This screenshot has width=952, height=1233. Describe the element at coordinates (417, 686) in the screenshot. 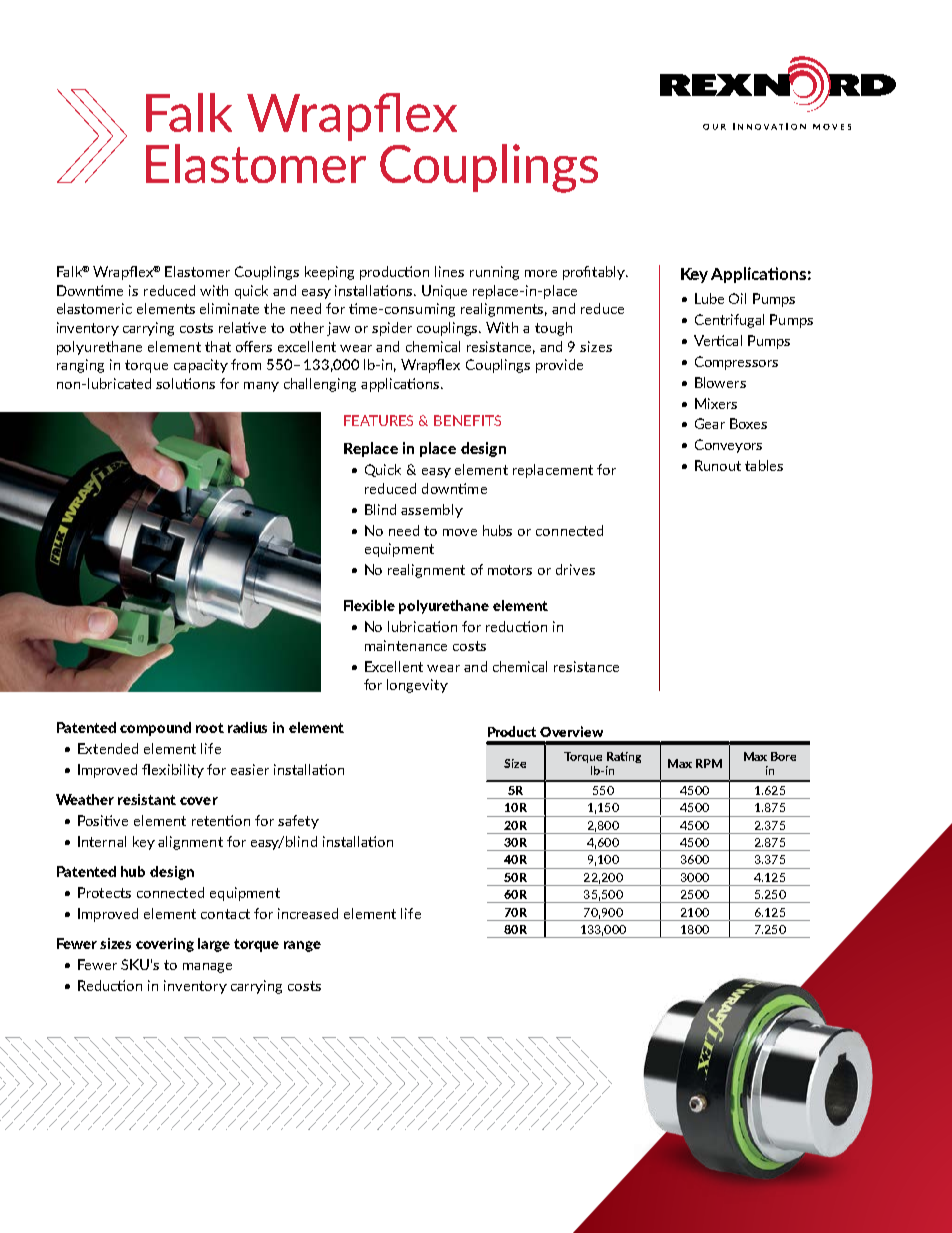

I see `longevity` at that location.
